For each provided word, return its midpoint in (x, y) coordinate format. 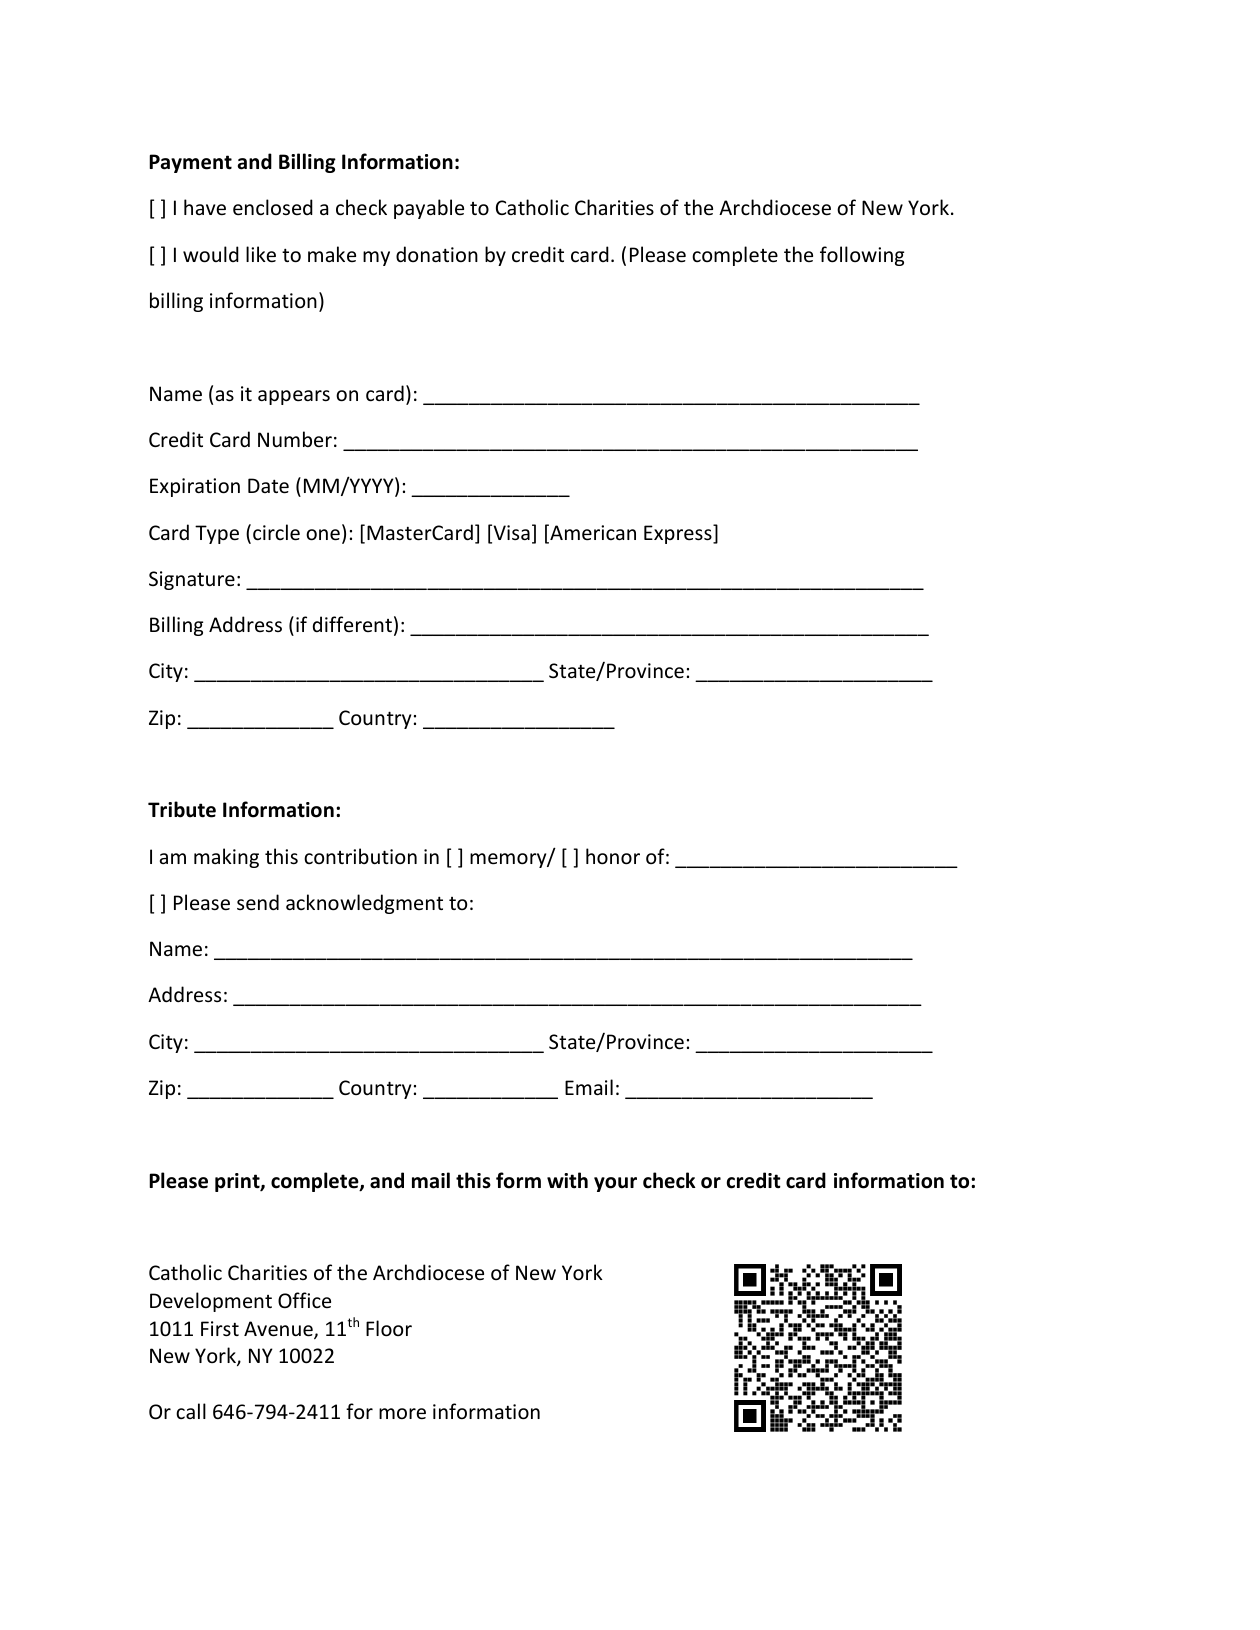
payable (429, 209)
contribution (360, 856)
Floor (389, 1328)
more (402, 1414)
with (567, 1180)
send (258, 902)
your (615, 1184)
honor (613, 856)
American (592, 533)
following (862, 256)
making (226, 858)
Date (268, 486)
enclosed (273, 207)
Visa (510, 533)
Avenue (279, 1330)
